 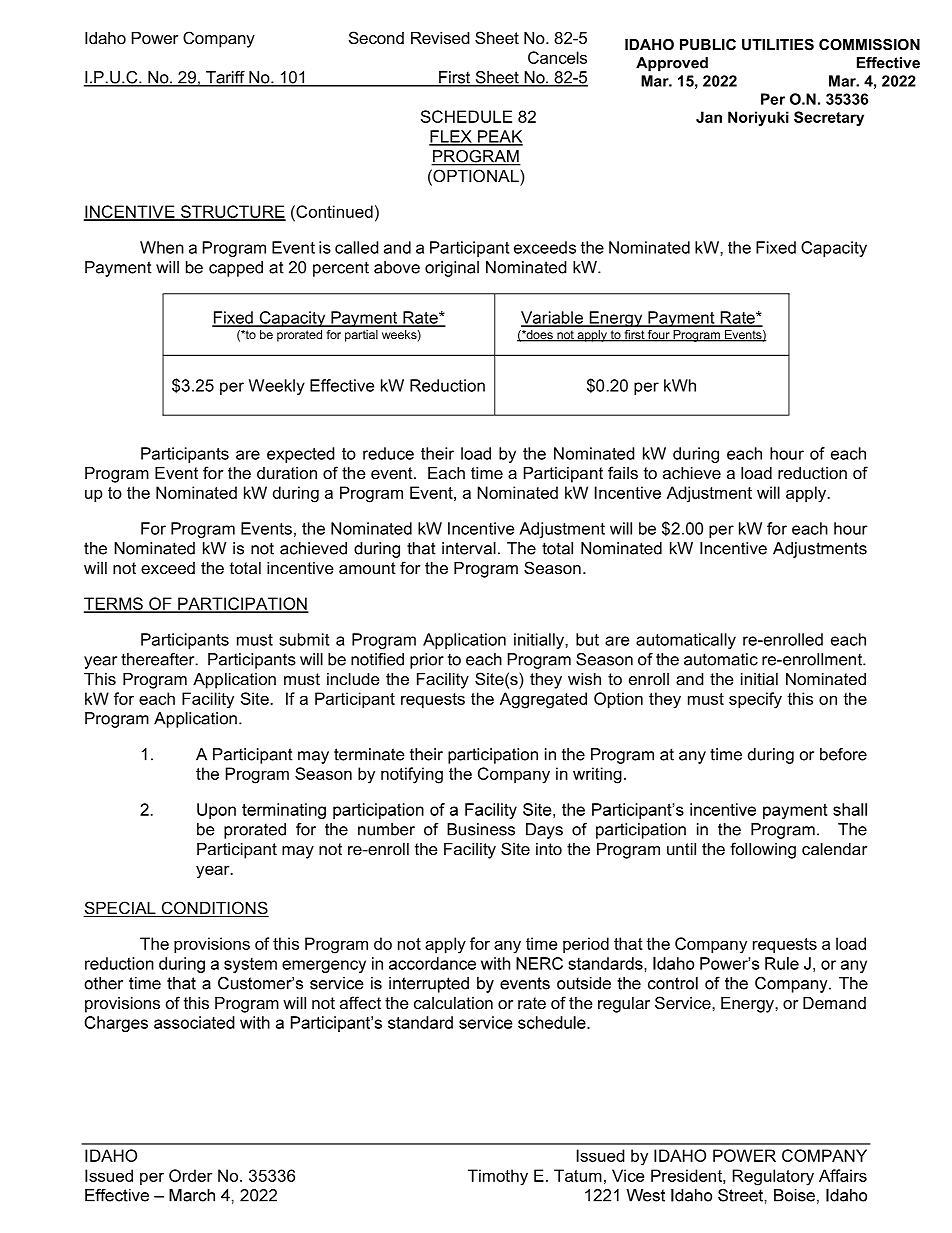 What do you see at coordinates (755, 700) in the screenshot?
I see `specify` at bounding box center [755, 700].
